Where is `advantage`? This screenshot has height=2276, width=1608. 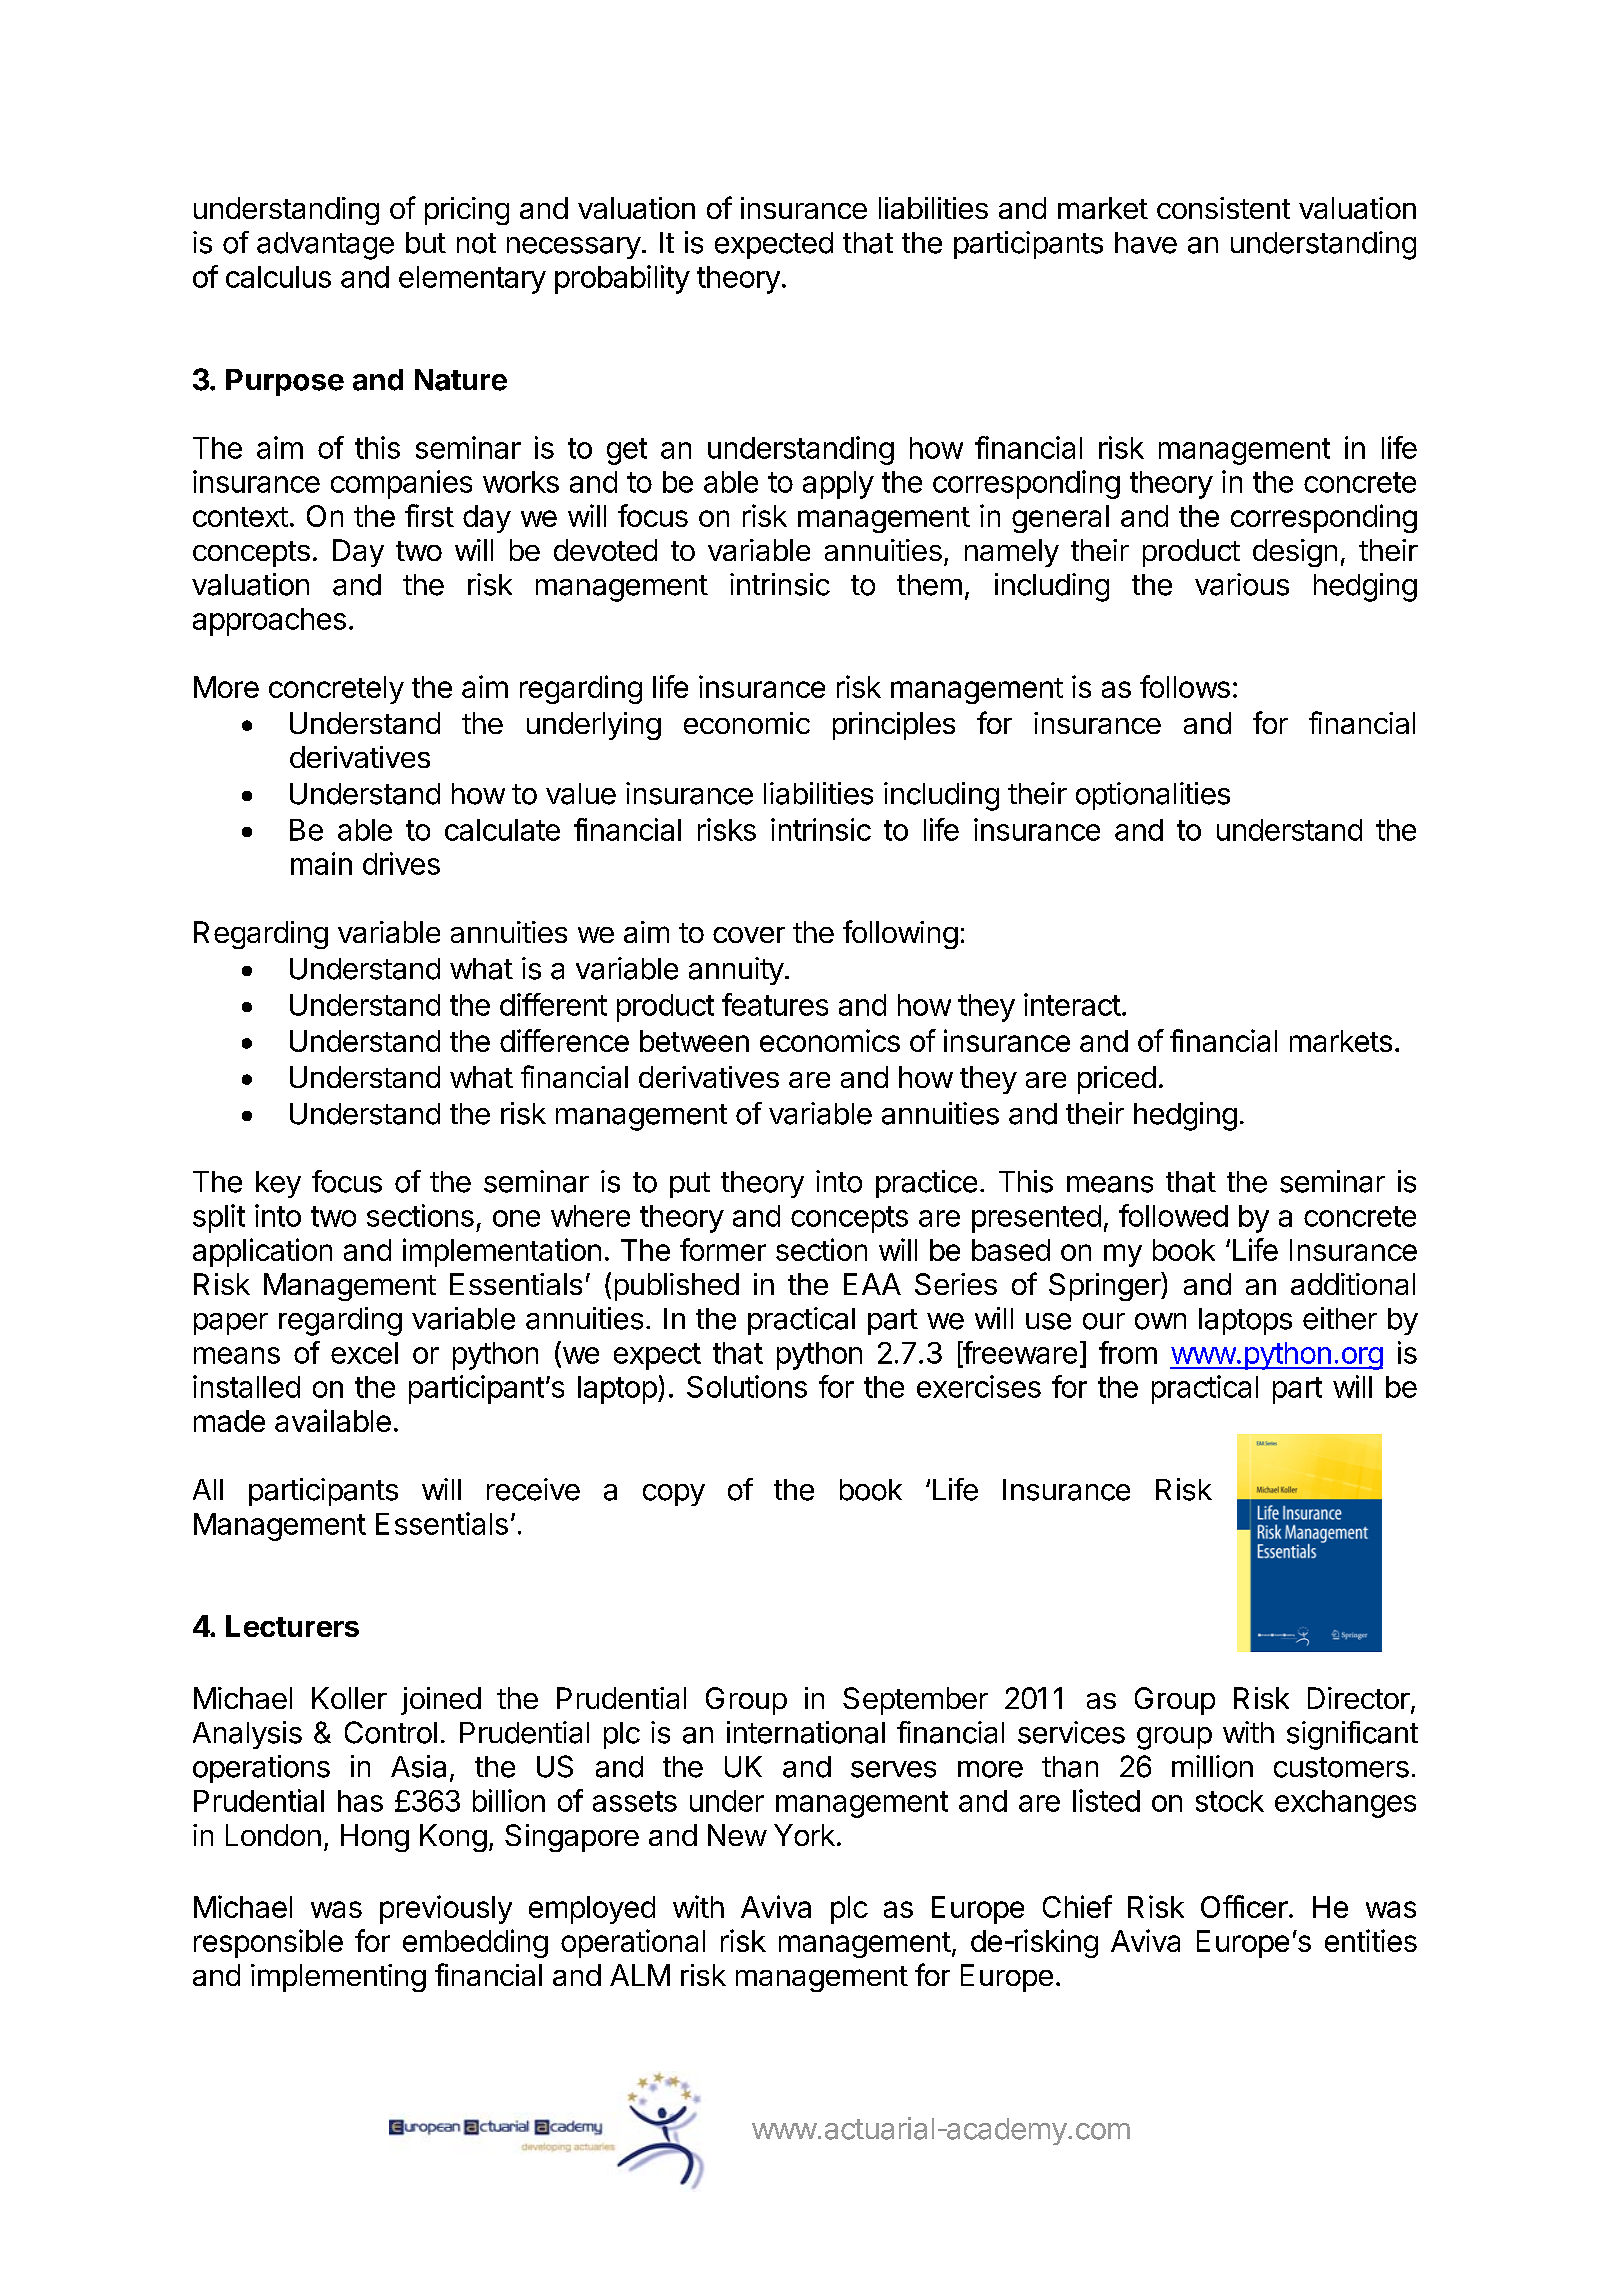 advantage is located at coordinates (325, 246).
